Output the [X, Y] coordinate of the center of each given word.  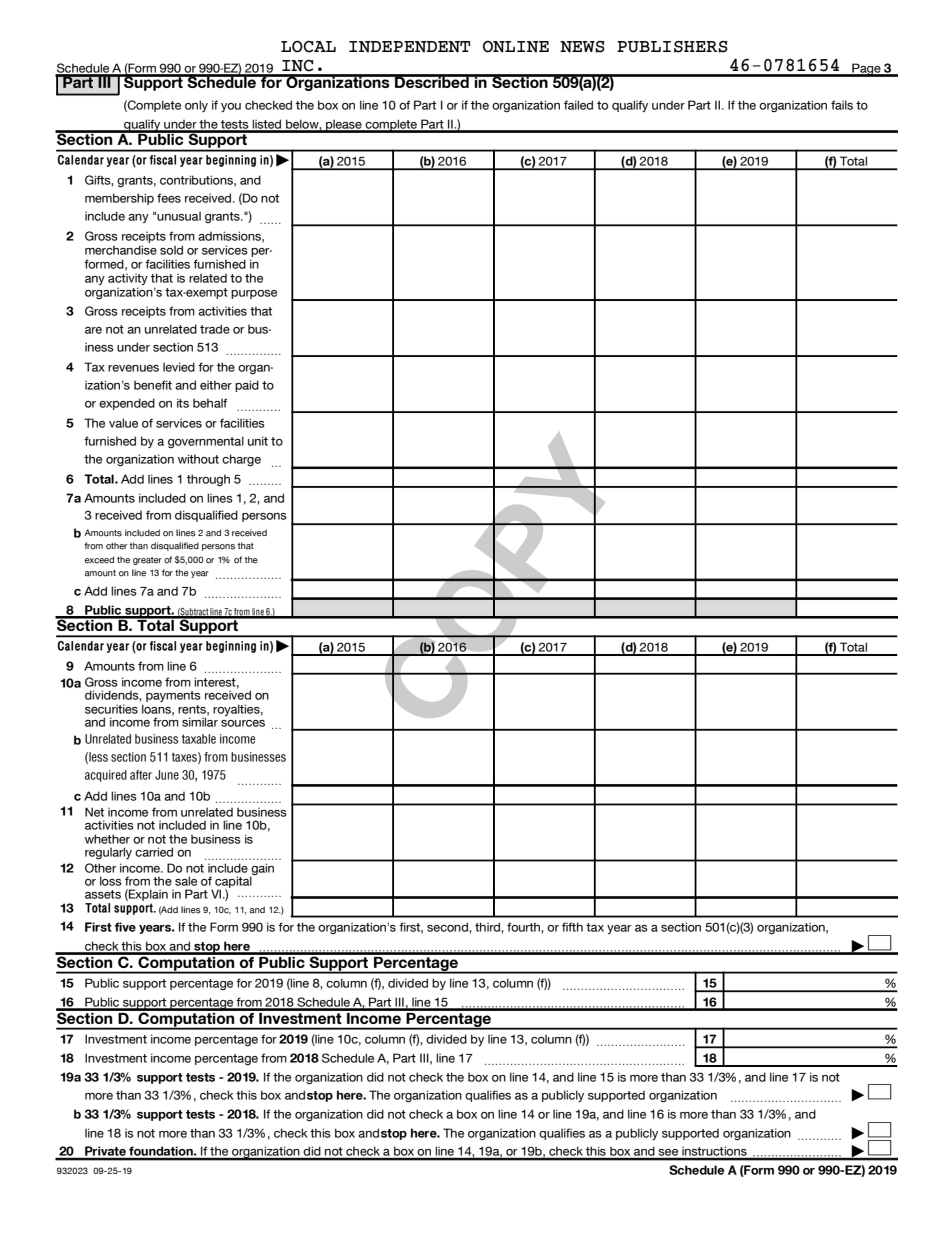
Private [105, 1152]
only [196, 106]
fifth [572, 927]
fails [842, 105]
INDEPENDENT [410, 47]
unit [258, 441]
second [448, 927]
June [167, 775]
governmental [206, 442]
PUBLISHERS [672, 47]
